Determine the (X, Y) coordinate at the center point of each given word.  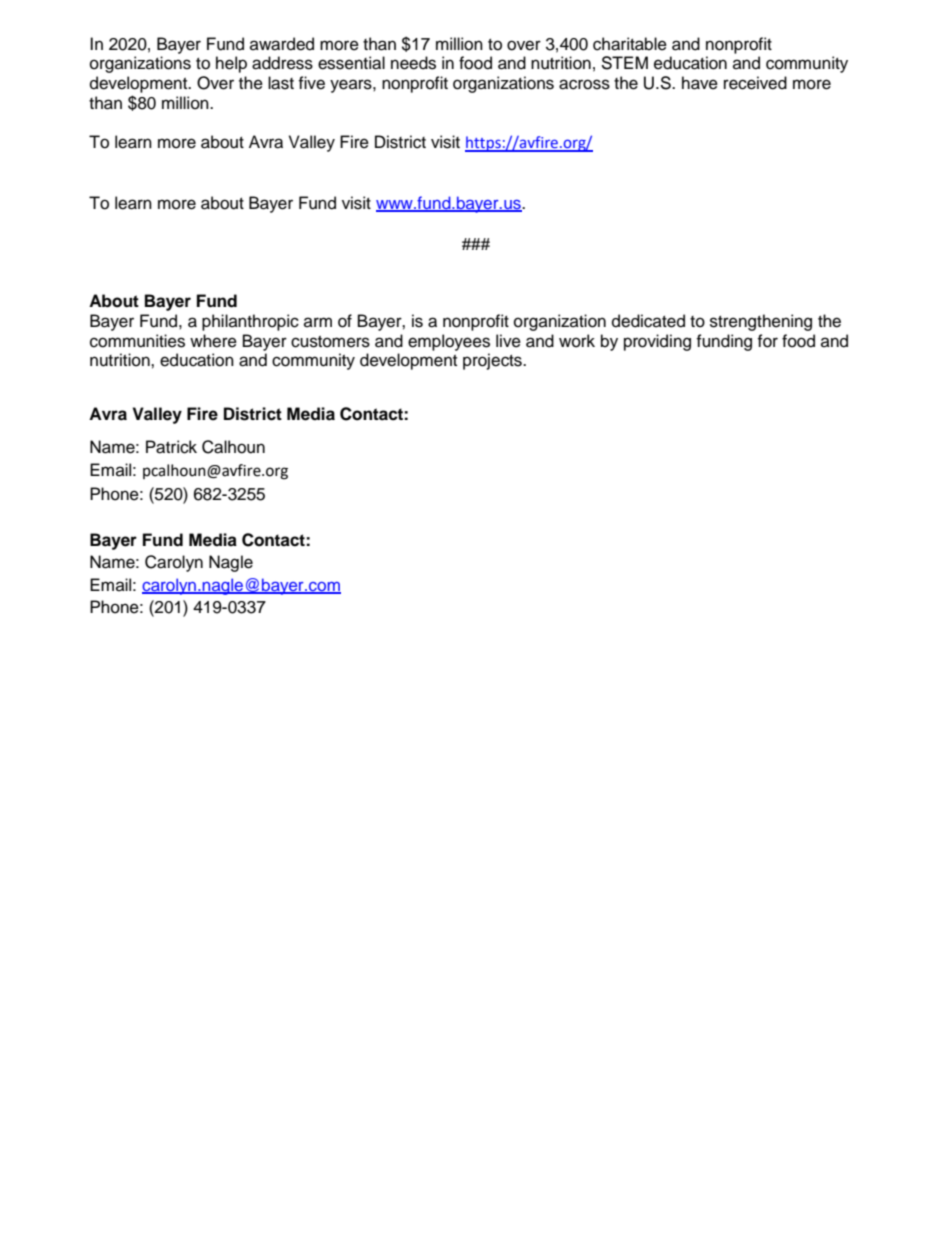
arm (318, 322)
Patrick (171, 447)
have (700, 83)
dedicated (648, 321)
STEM (624, 63)
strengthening (761, 322)
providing (657, 342)
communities (137, 341)
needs (413, 63)
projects (493, 361)
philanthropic (250, 322)
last (281, 83)
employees (449, 342)
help (231, 64)
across (584, 84)
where (213, 341)
